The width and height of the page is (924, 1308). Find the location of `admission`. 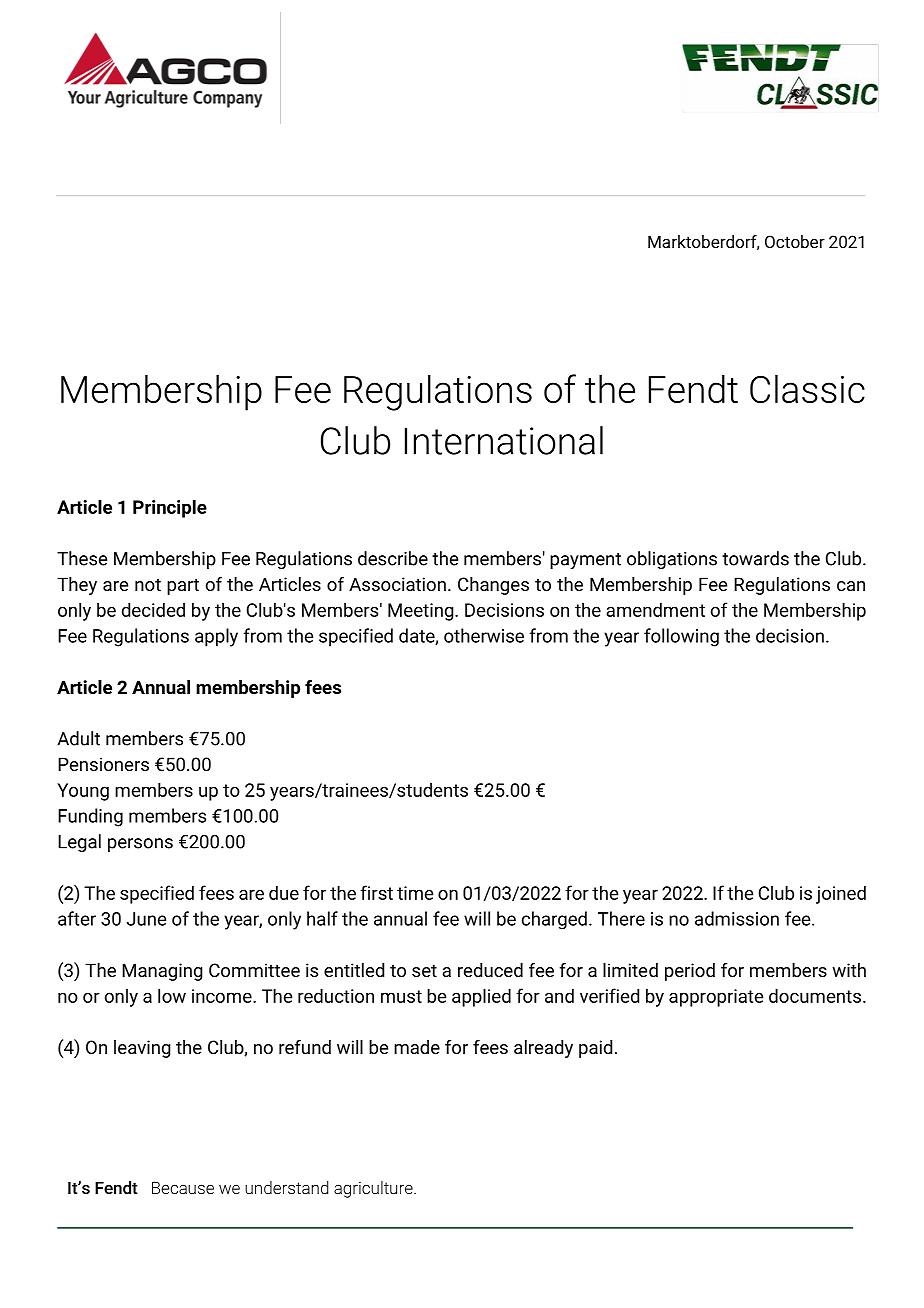

admission is located at coordinates (737, 918).
